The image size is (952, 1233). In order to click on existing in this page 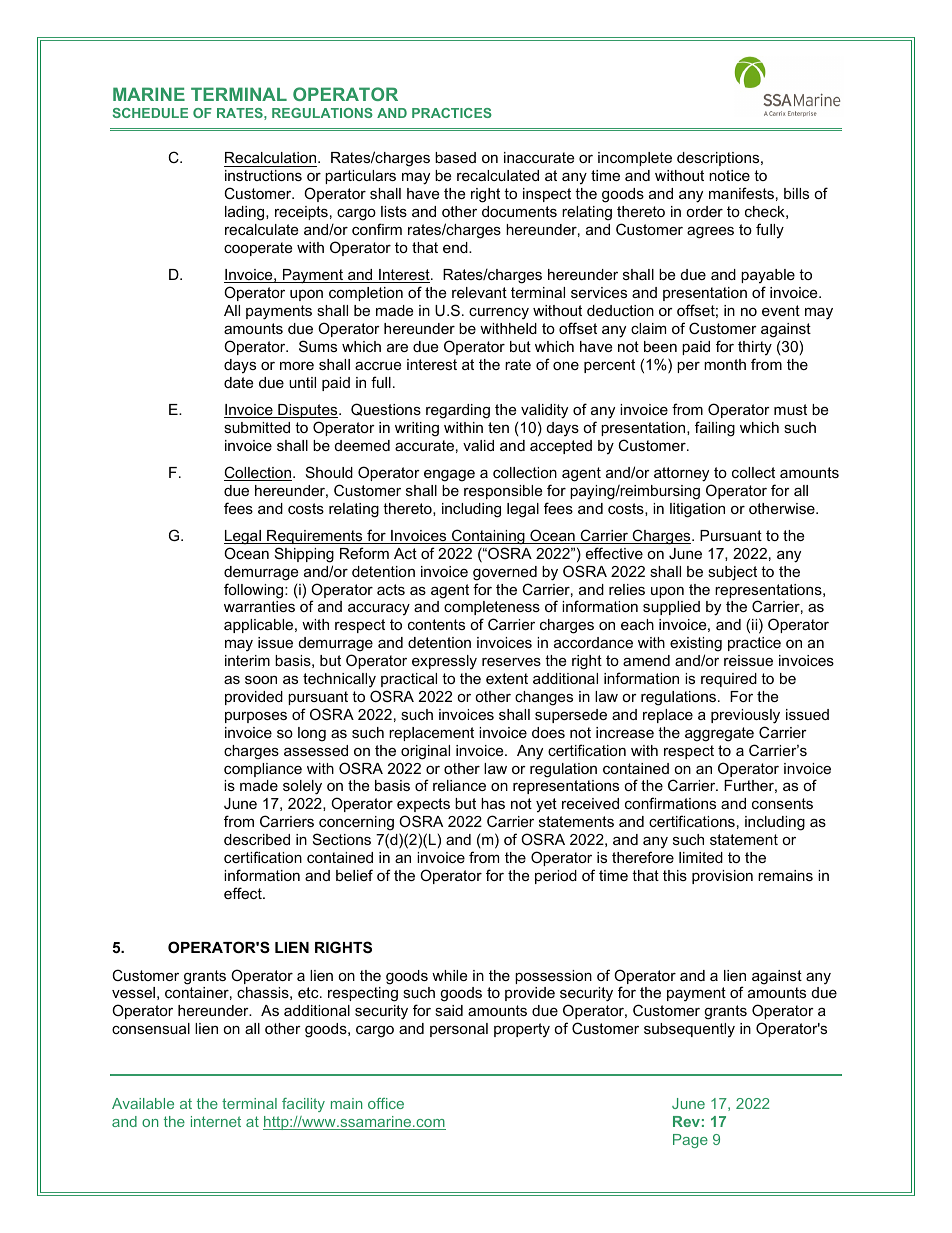, I will do `click(696, 646)`.
